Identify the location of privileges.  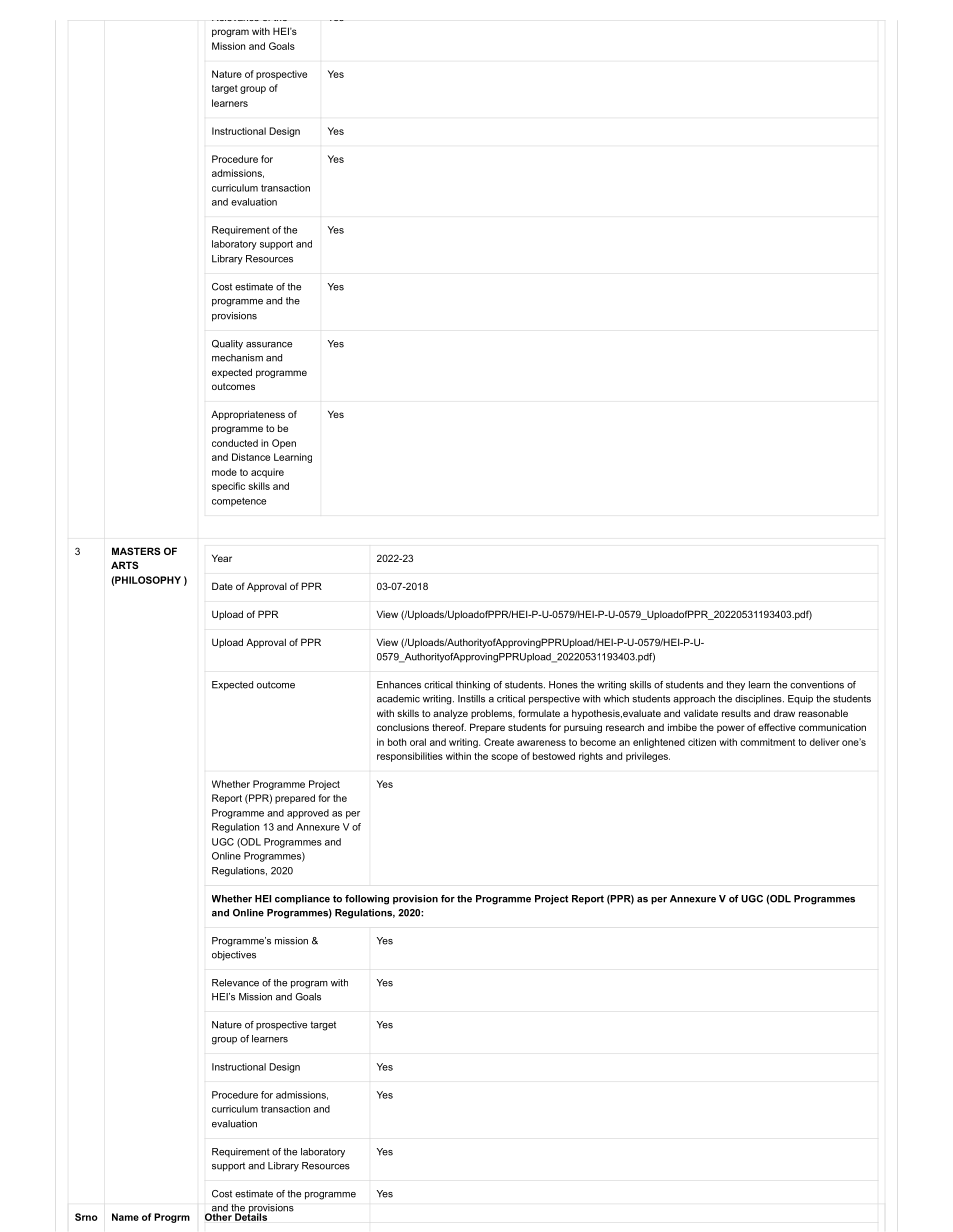
(648, 757).
